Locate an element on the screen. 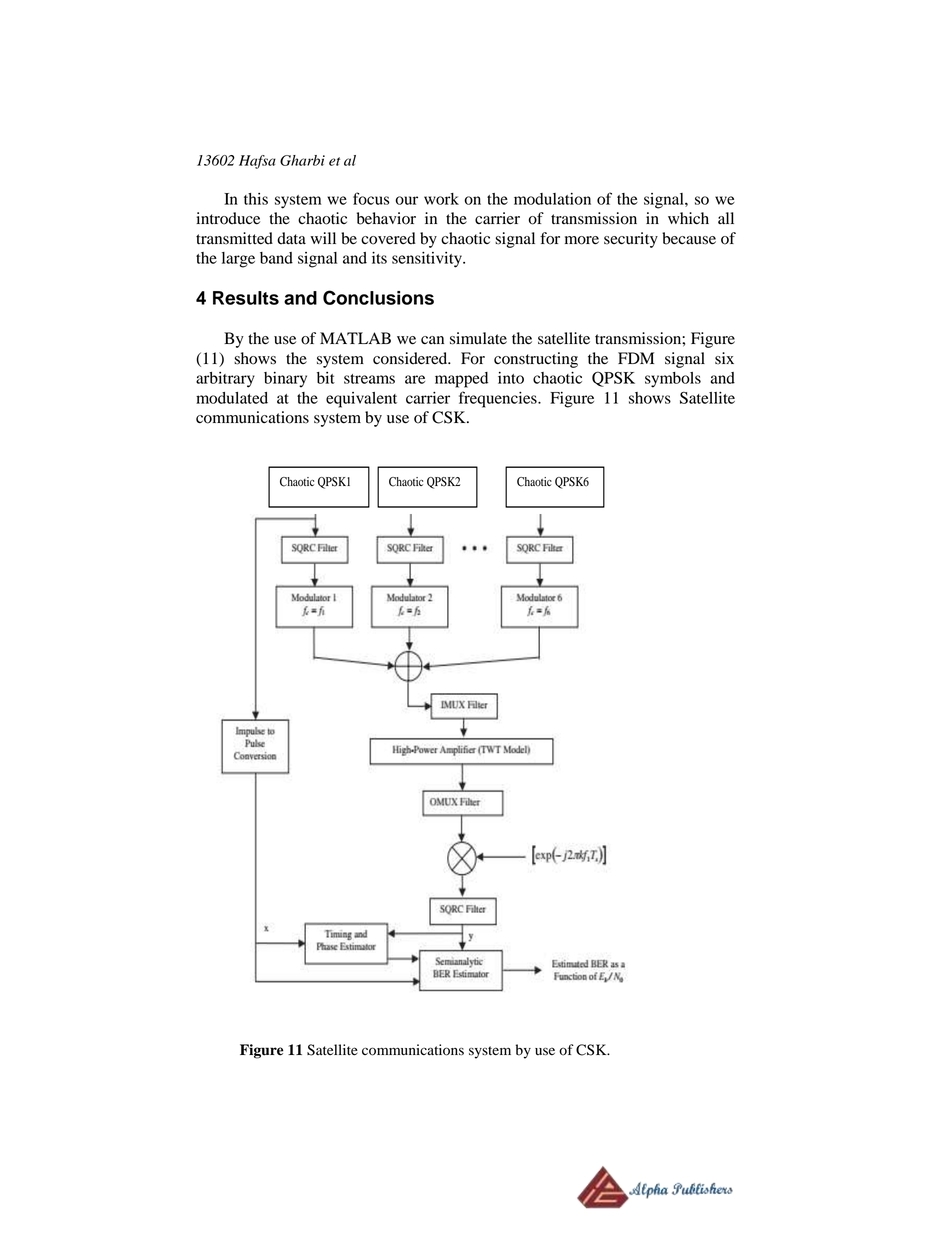  FDM is located at coordinates (636, 358).
